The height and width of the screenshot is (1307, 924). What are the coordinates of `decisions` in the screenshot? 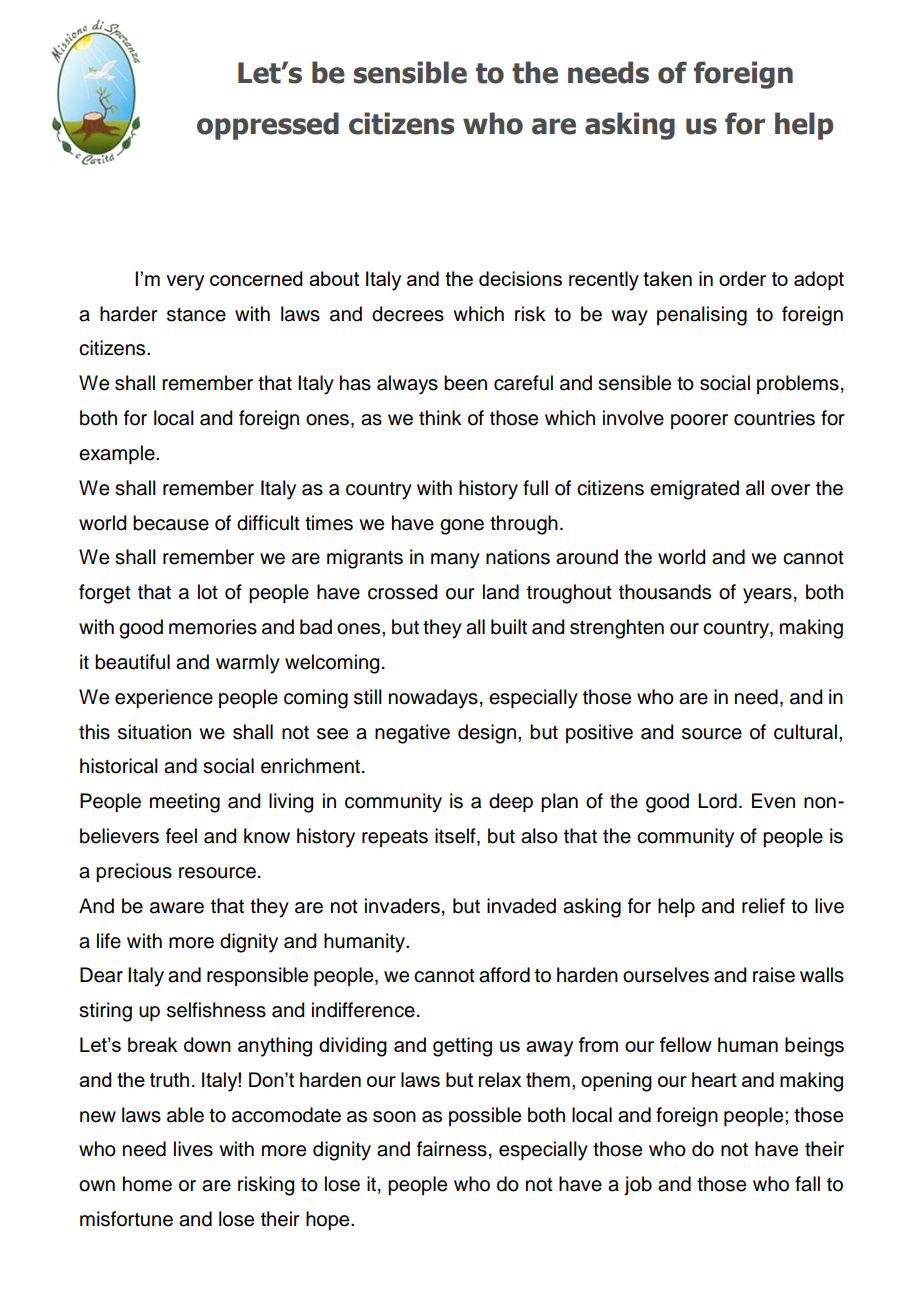 It's located at (520, 278).
